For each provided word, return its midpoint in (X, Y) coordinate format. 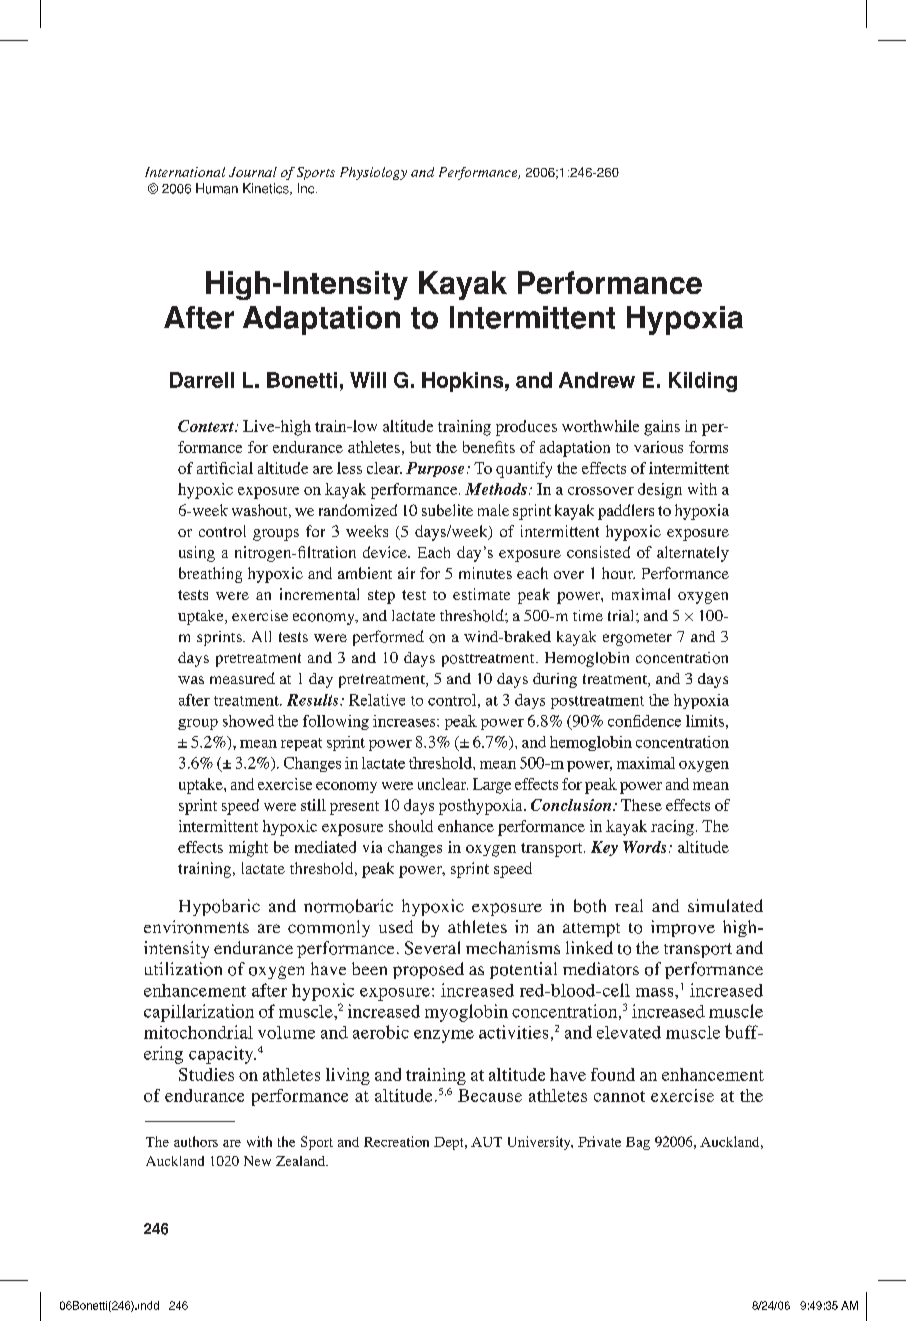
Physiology (373, 173)
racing (672, 828)
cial (241, 468)
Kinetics (267, 189)
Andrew (597, 380)
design (660, 491)
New (257, 1161)
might (248, 849)
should (411, 826)
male (493, 510)
